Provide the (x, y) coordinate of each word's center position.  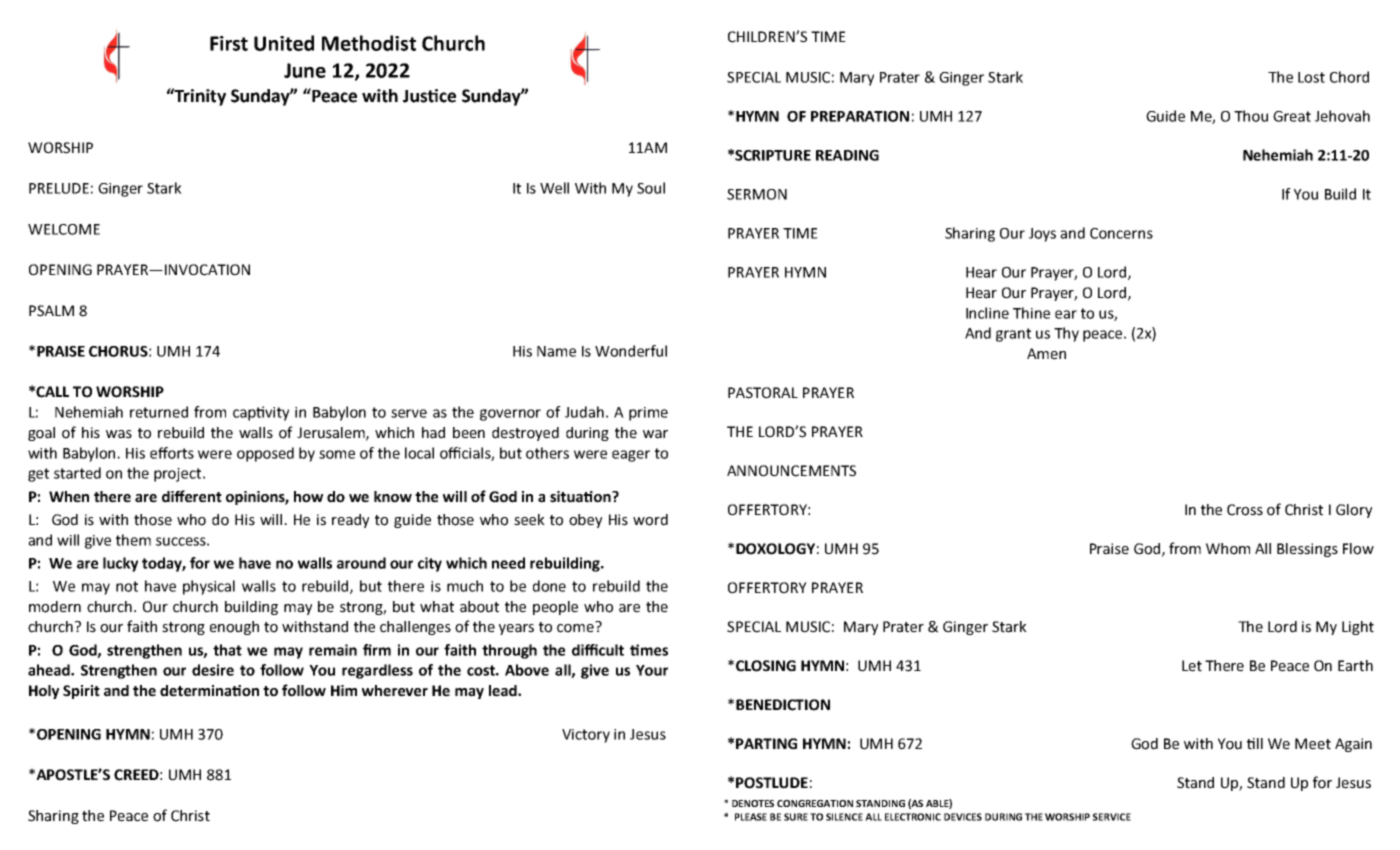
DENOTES (753, 803)
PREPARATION (860, 116)
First (229, 43)
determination (209, 691)
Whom (1228, 549)
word (650, 520)
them (133, 540)
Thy (1066, 334)
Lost (1311, 77)
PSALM (51, 311)
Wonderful (631, 351)
